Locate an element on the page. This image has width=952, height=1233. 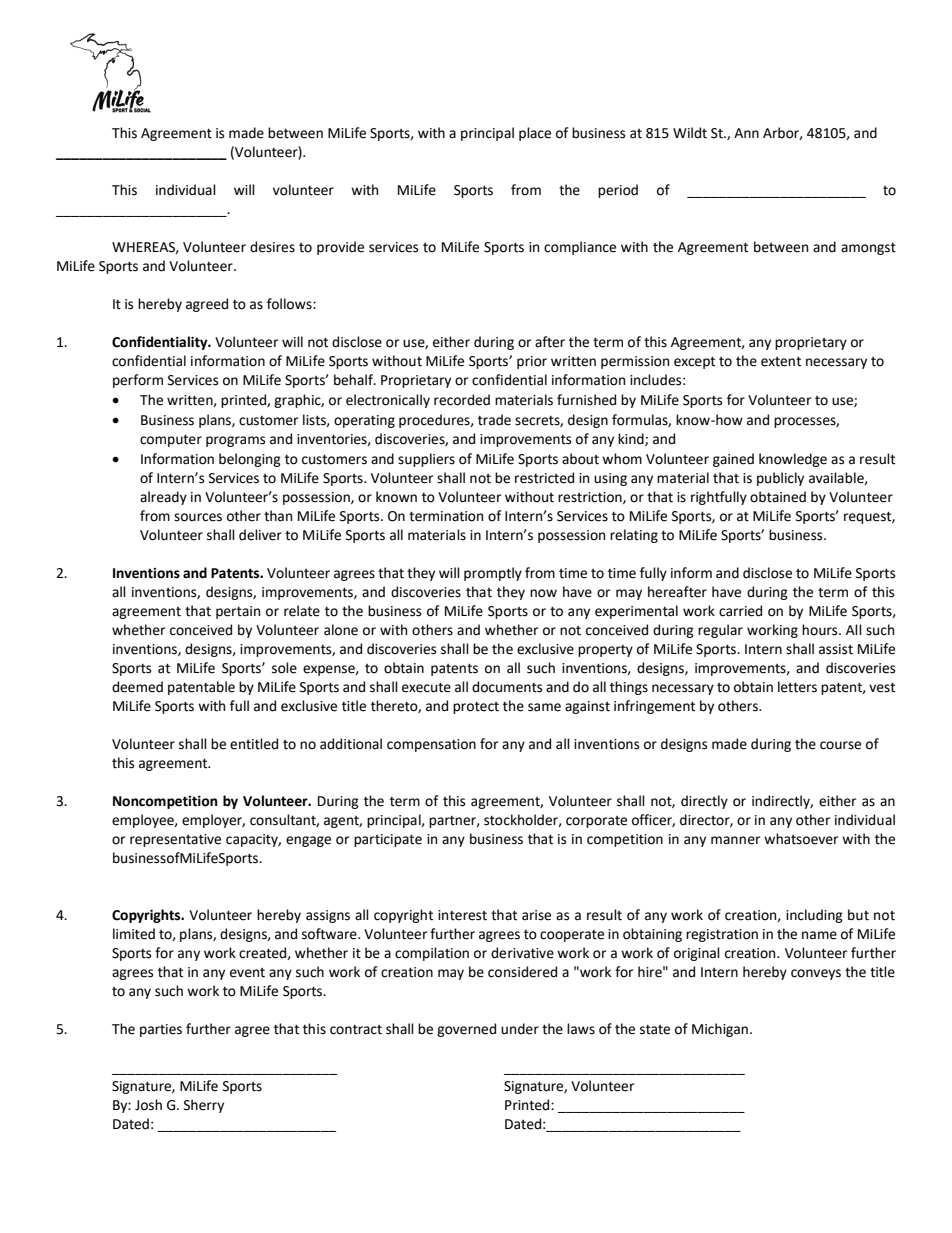
hours is located at coordinates (821, 630).
